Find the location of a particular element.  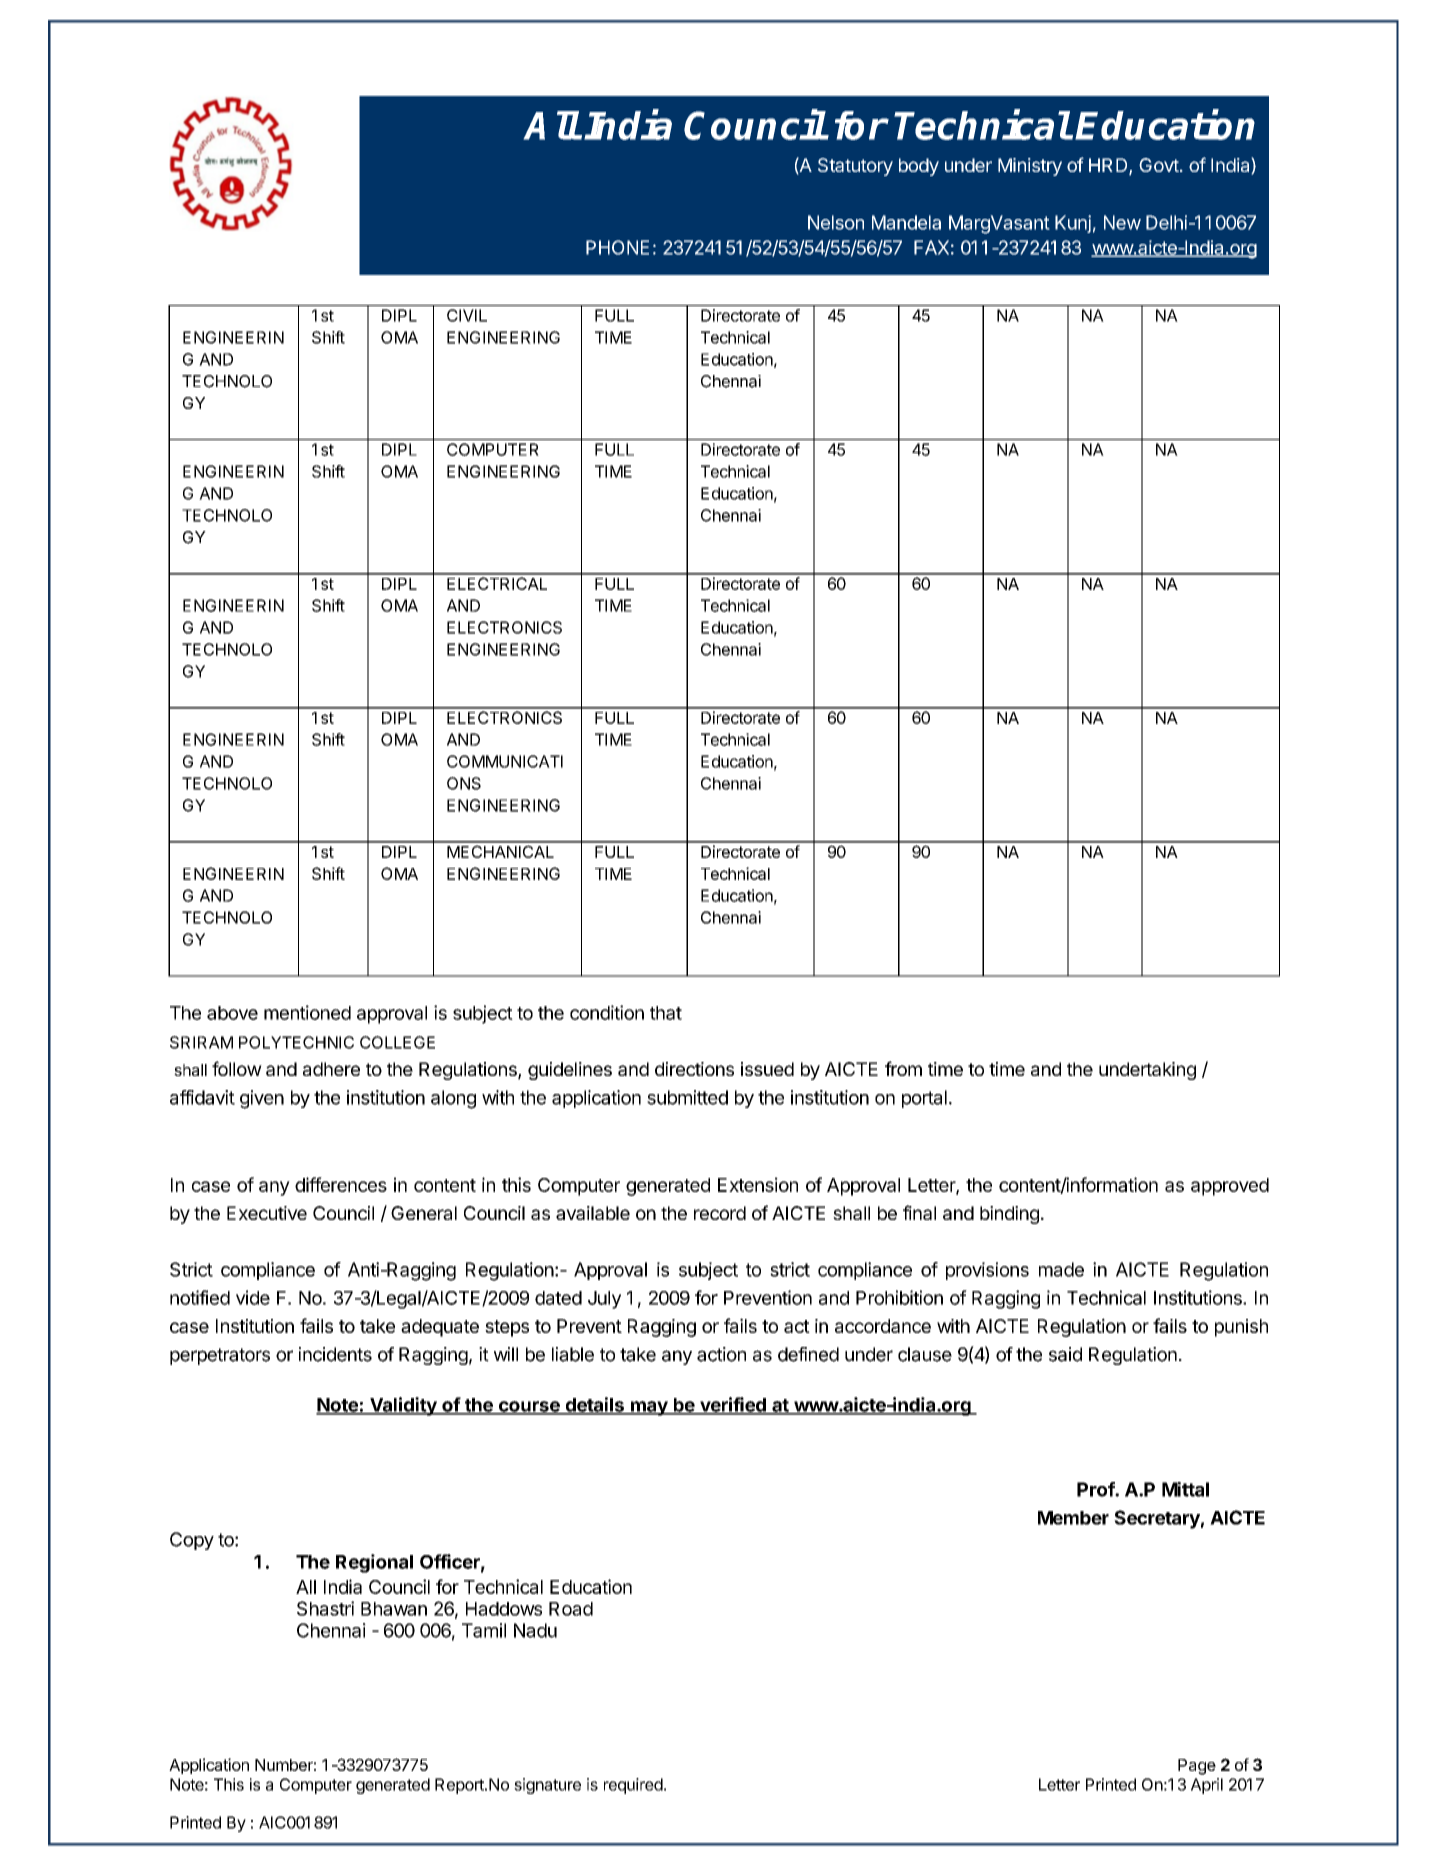

PHONE is located at coordinates (617, 247).
